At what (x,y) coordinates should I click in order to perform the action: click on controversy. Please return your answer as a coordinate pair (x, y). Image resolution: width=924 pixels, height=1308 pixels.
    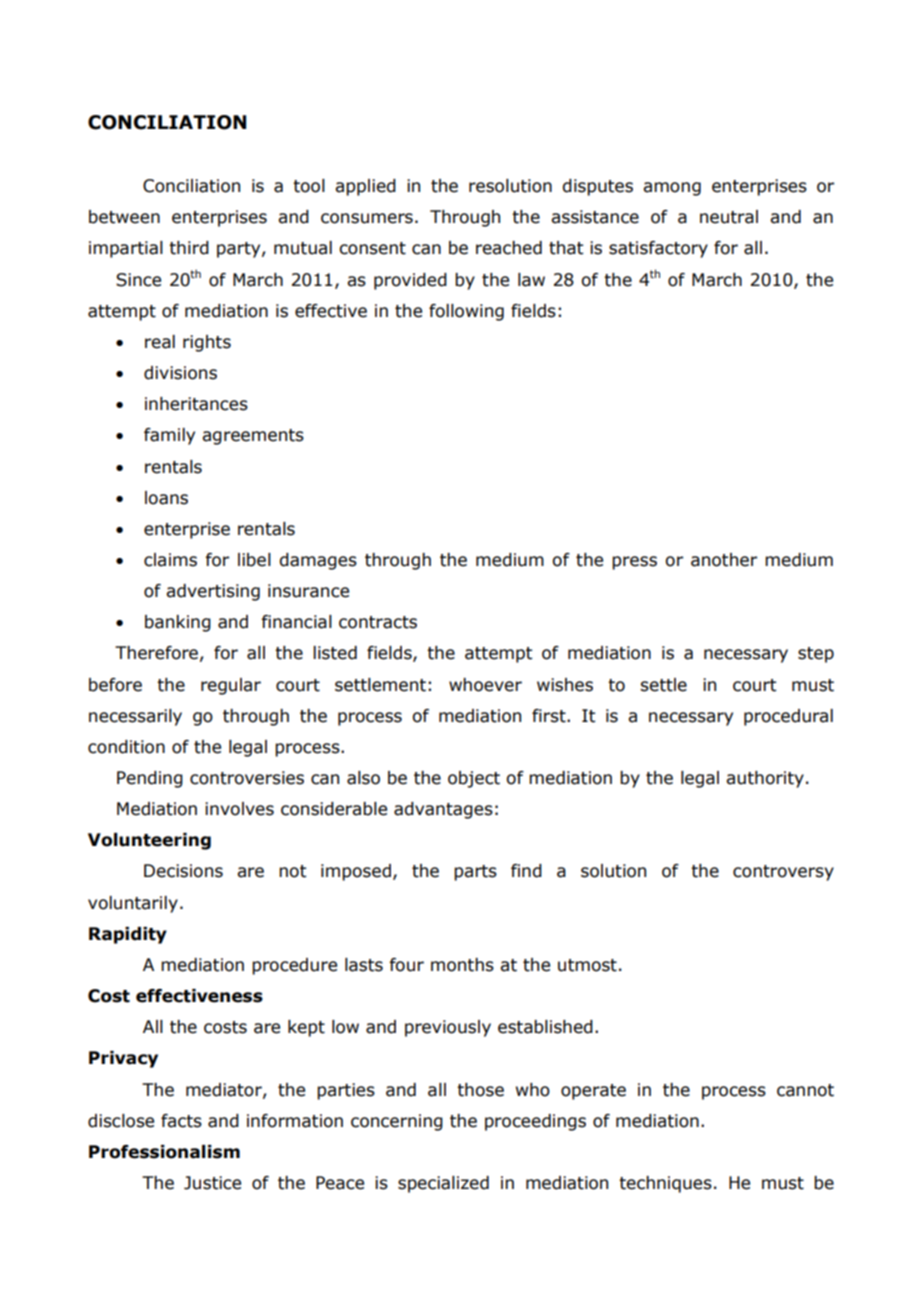
    Looking at the image, I should click on (783, 873).
